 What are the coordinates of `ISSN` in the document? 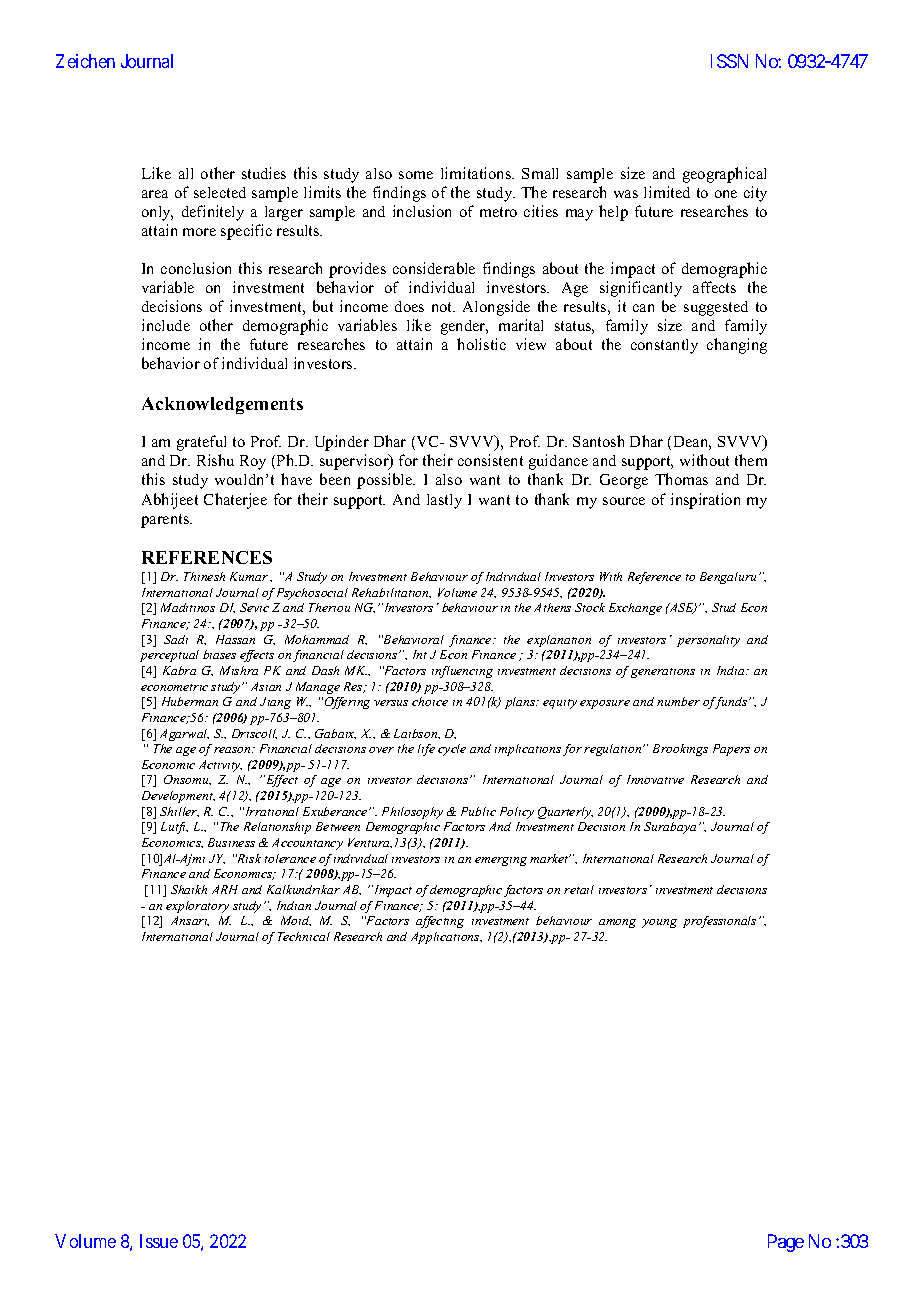 It's located at (729, 61).
